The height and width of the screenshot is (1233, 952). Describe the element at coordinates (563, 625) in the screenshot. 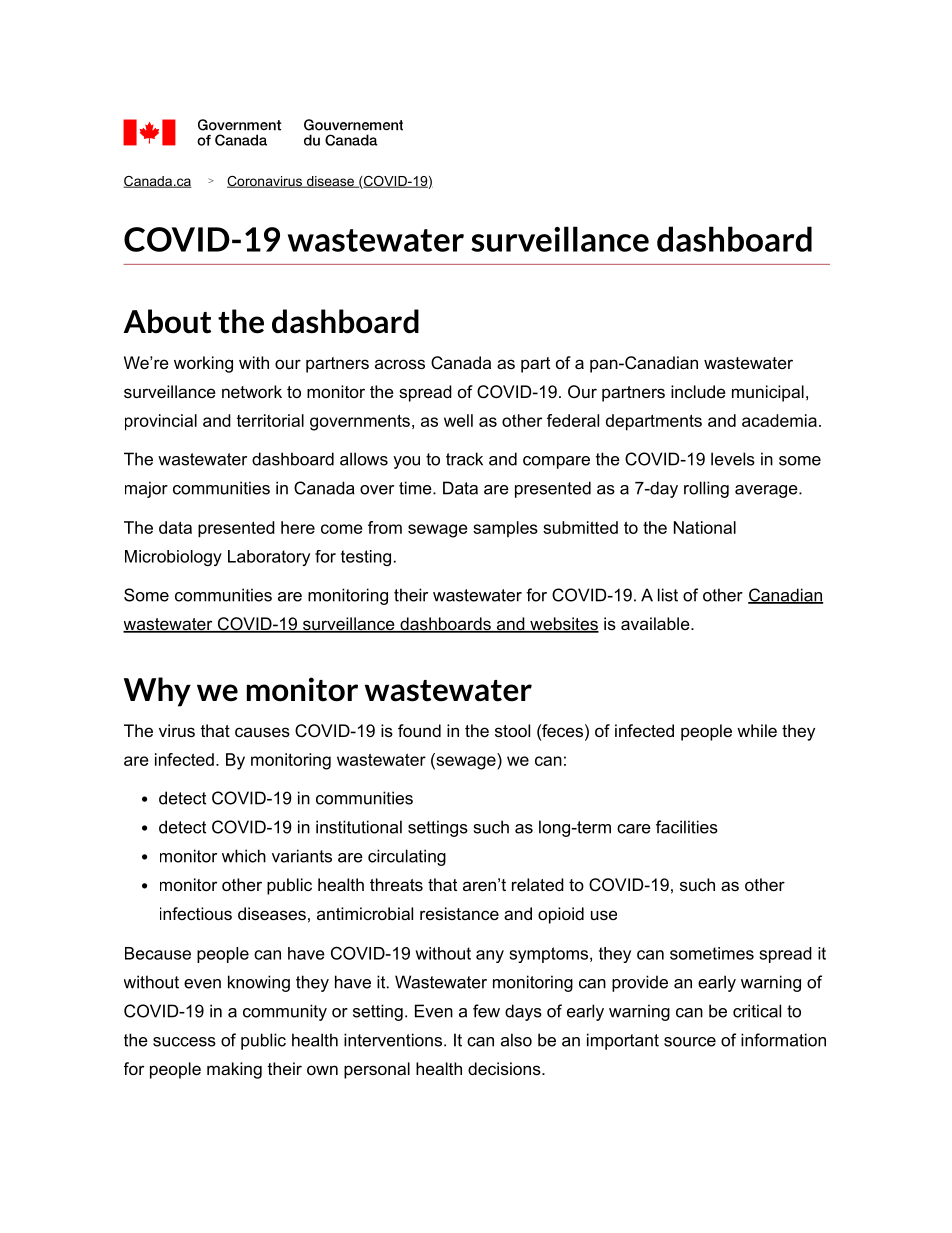

I see `websites` at that location.
